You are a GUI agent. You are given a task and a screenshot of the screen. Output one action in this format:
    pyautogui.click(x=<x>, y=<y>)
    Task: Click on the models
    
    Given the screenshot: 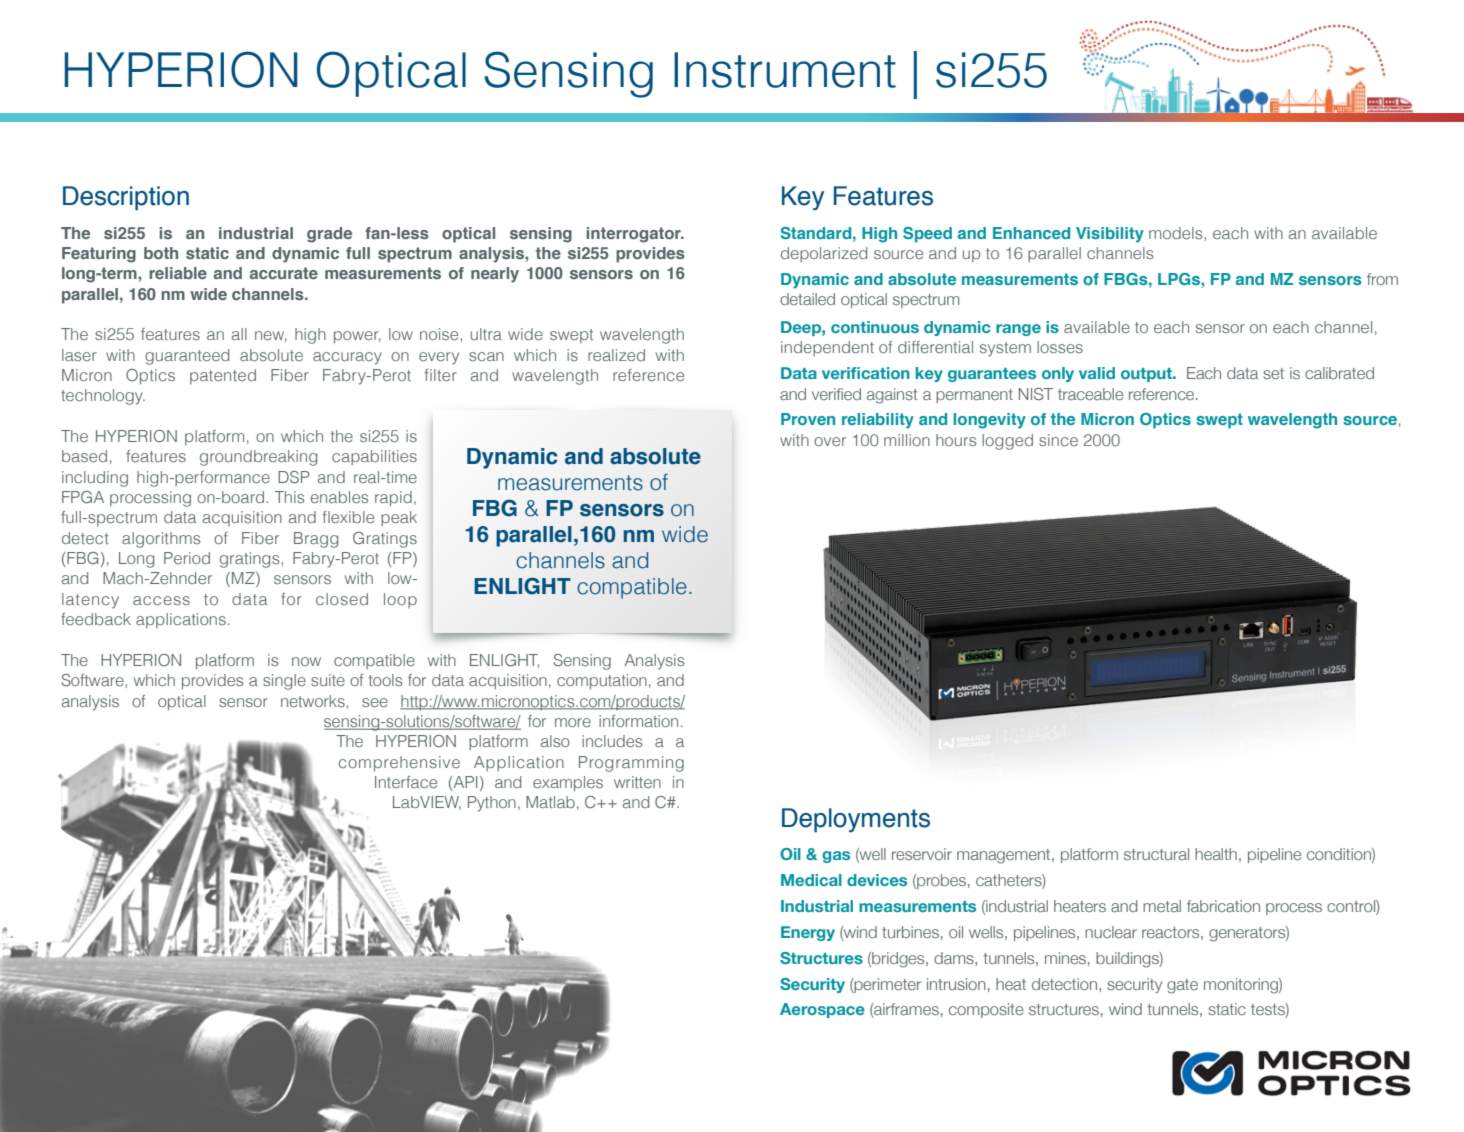 What is the action you would take?
    pyautogui.click(x=1177, y=233)
